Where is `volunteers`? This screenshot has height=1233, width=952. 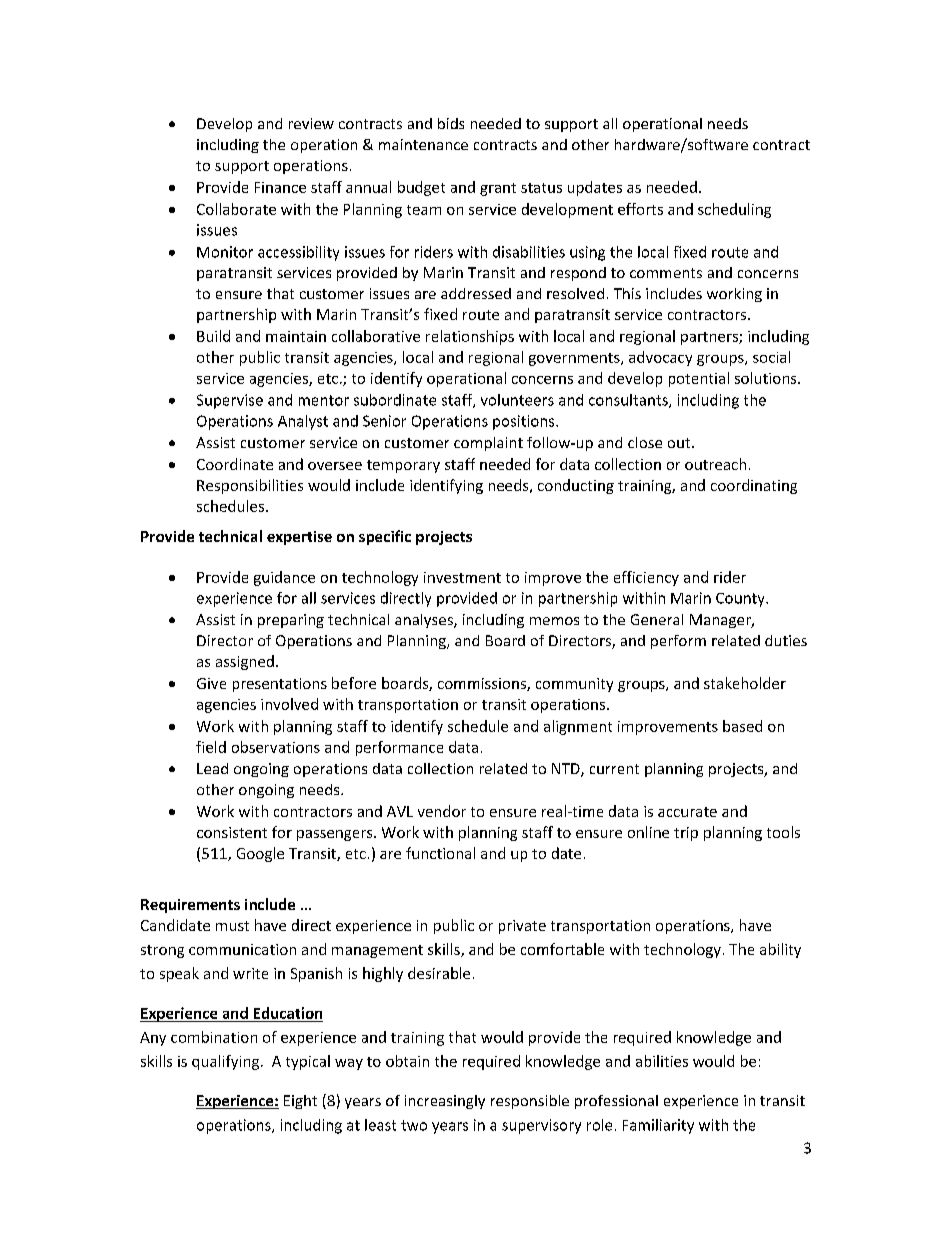
volunteers is located at coordinates (517, 400).
